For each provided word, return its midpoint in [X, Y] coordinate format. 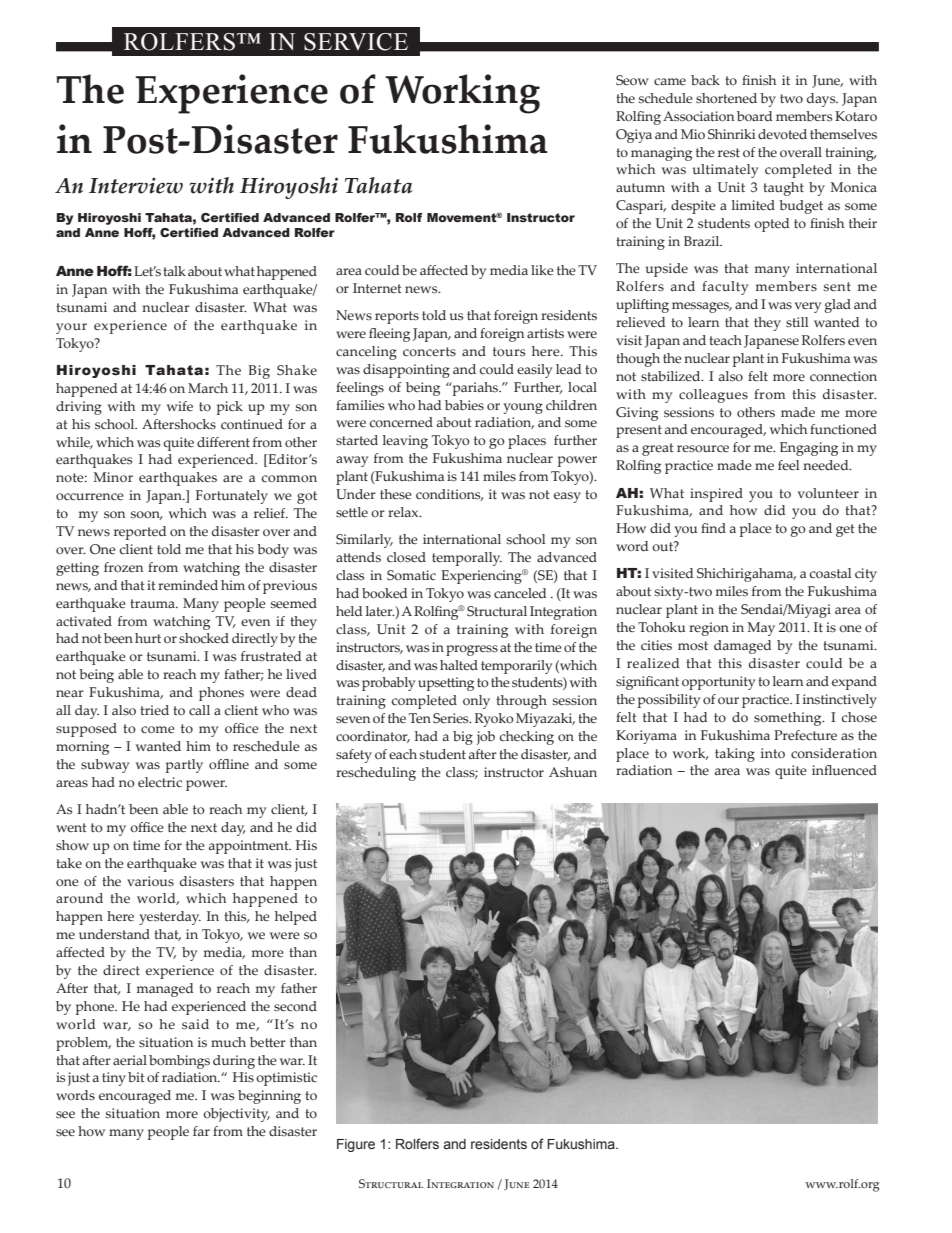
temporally [467, 559]
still [797, 322]
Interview [136, 186]
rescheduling [376, 774]
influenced [844, 770]
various [150, 881]
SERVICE [356, 42]
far [201, 1131]
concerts [429, 352]
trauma [153, 603]
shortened [726, 98]
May [761, 629]
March [208, 388]
